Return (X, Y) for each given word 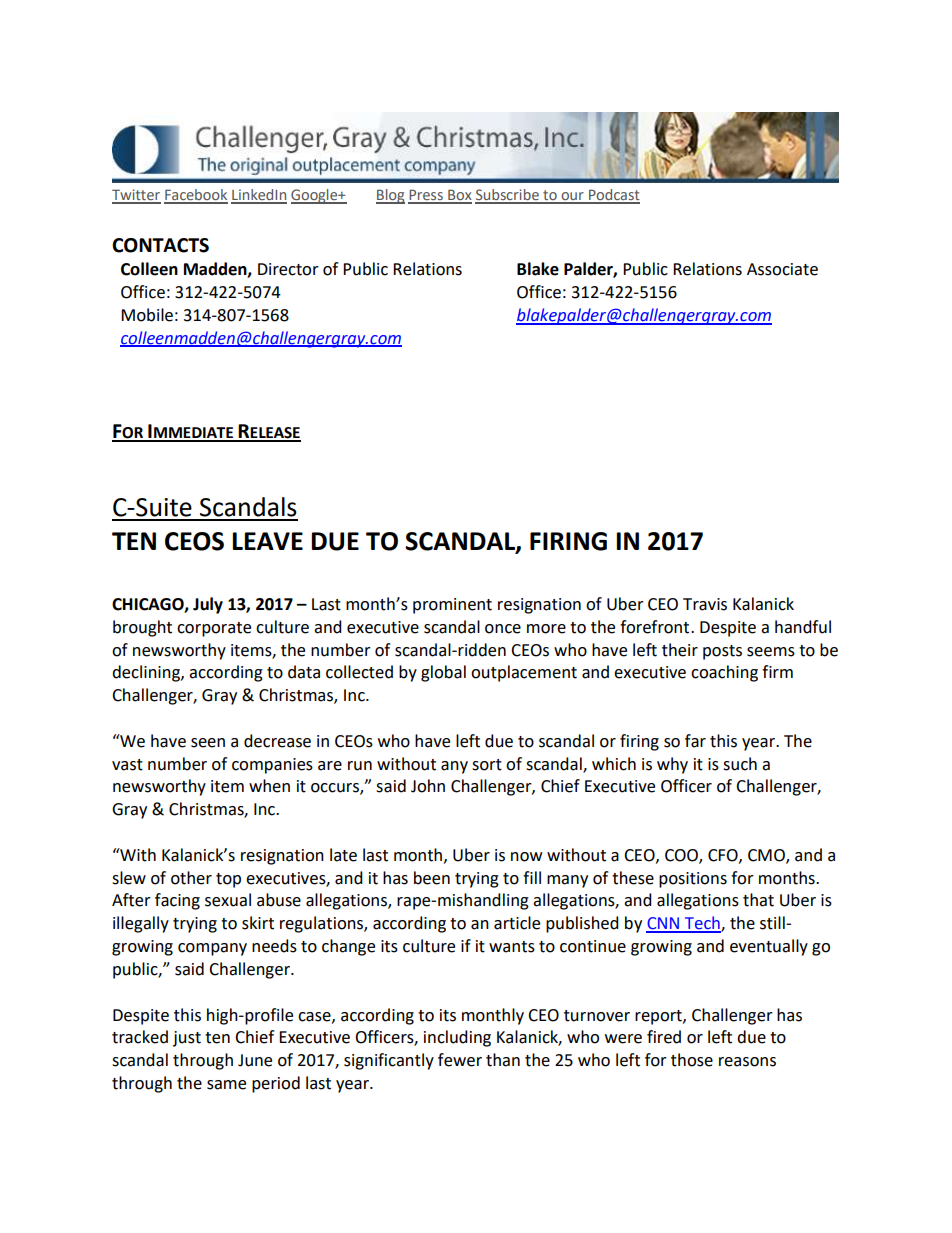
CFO (724, 856)
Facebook (196, 196)
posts (722, 652)
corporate (214, 629)
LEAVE (267, 541)
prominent (452, 606)
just (187, 1039)
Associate (782, 269)
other (191, 878)
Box (459, 196)
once (503, 629)
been (432, 878)
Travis (705, 604)
